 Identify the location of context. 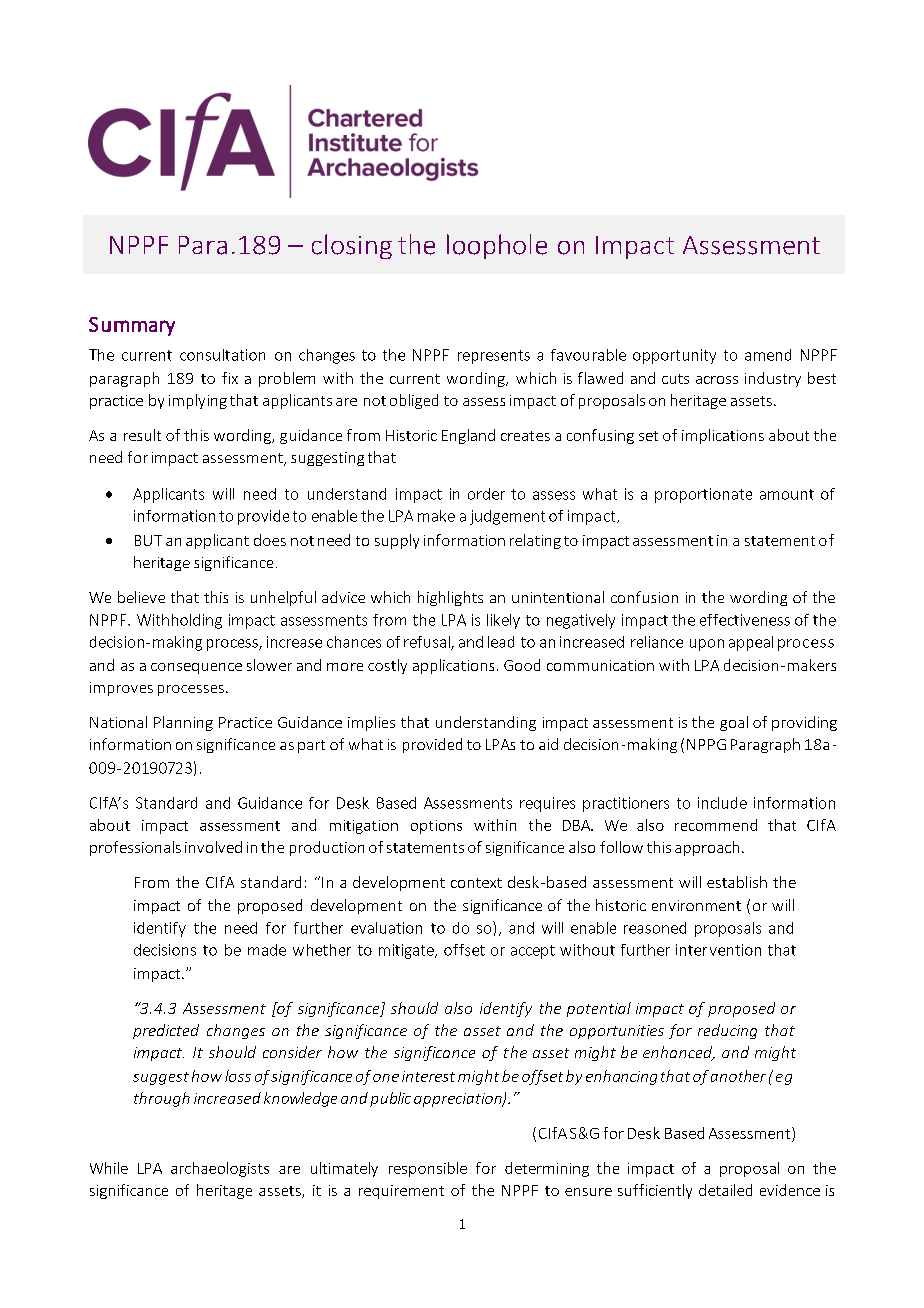
(476, 883).
